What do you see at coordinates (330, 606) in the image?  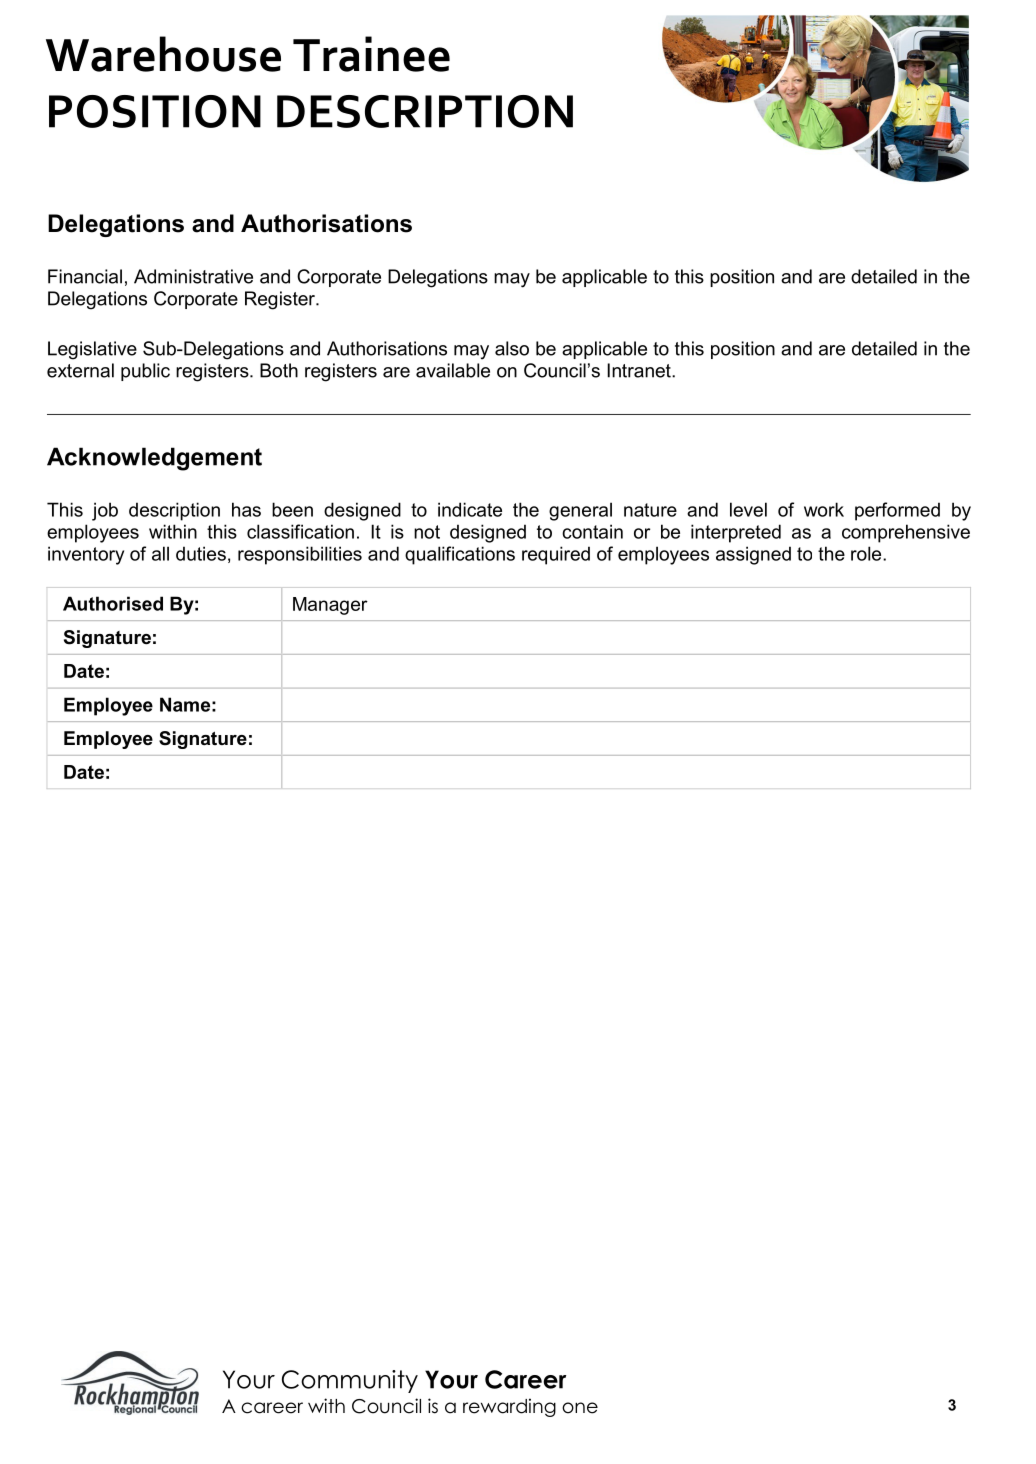 I see `Manager` at bounding box center [330, 606].
